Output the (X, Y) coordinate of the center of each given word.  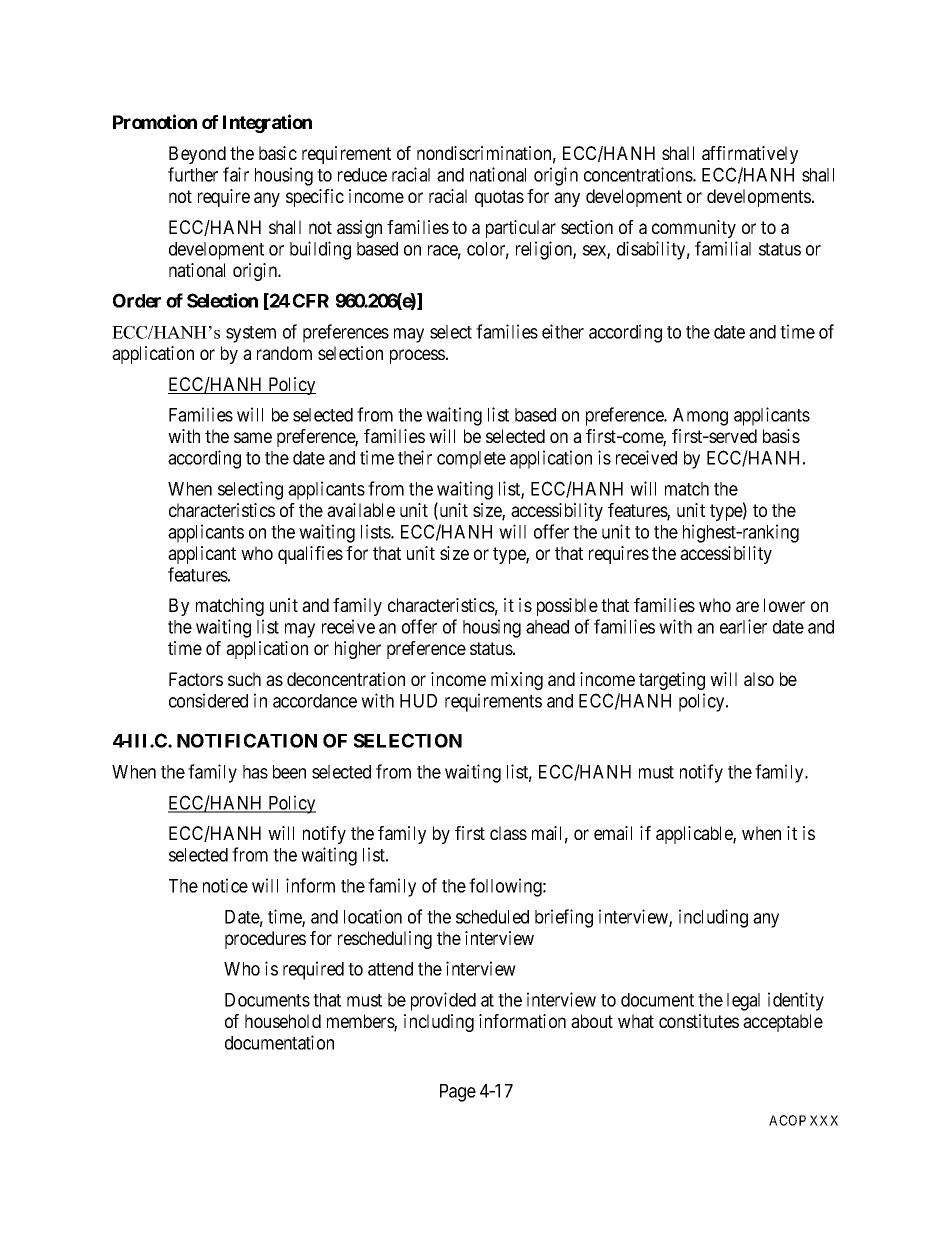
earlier (743, 626)
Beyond (197, 155)
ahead (547, 627)
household (283, 1021)
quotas (499, 198)
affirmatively (750, 155)
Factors (196, 679)
